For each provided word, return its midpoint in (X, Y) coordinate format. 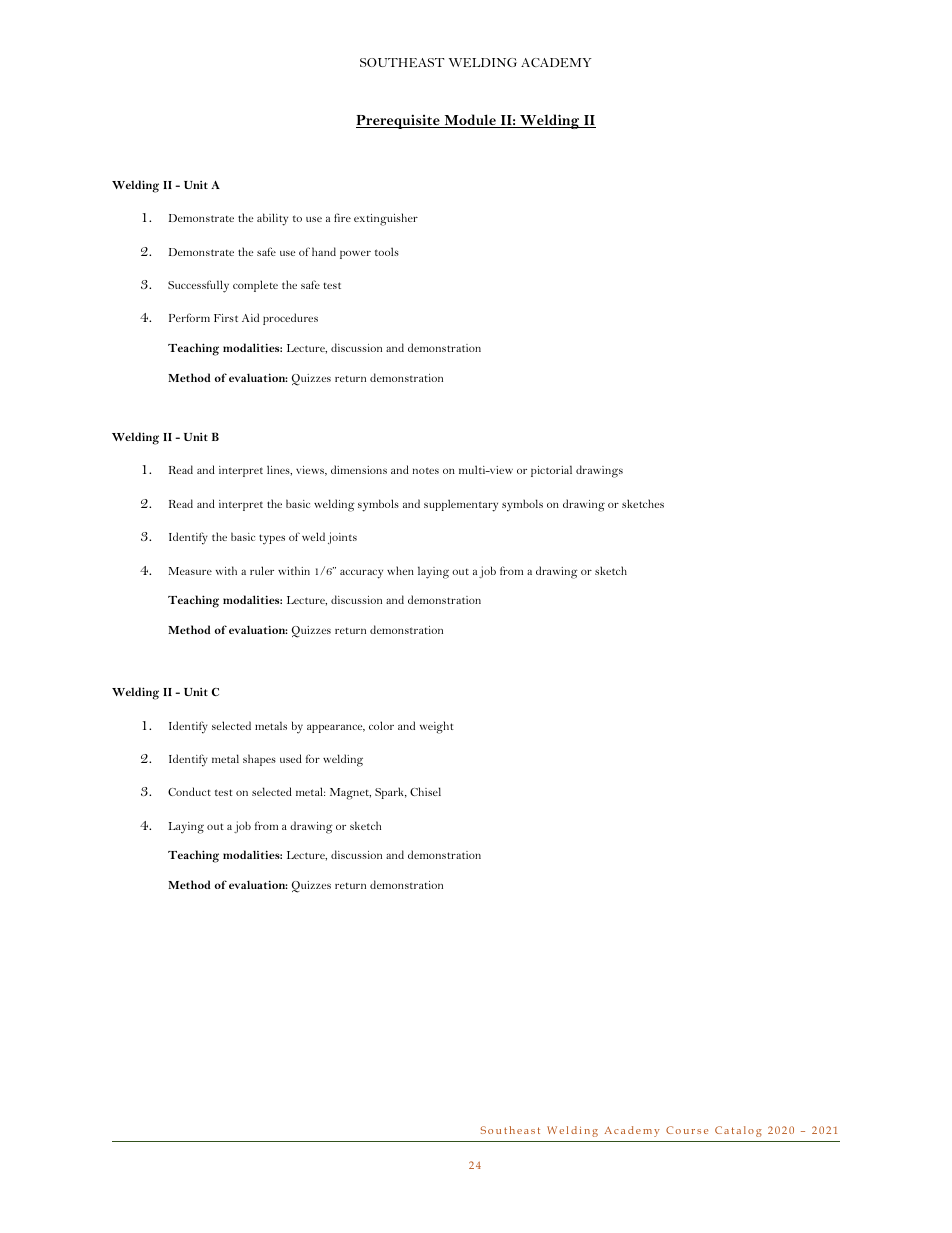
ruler (262, 570)
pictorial (551, 471)
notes (426, 470)
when (400, 570)
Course (687, 1130)
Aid (250, 317)
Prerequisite (399, 121)
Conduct (189, 791)
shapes (259, 760)
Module (470, 121)
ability (272, 219)
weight (437, 727)
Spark (391, 793)
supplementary (461, 505)
